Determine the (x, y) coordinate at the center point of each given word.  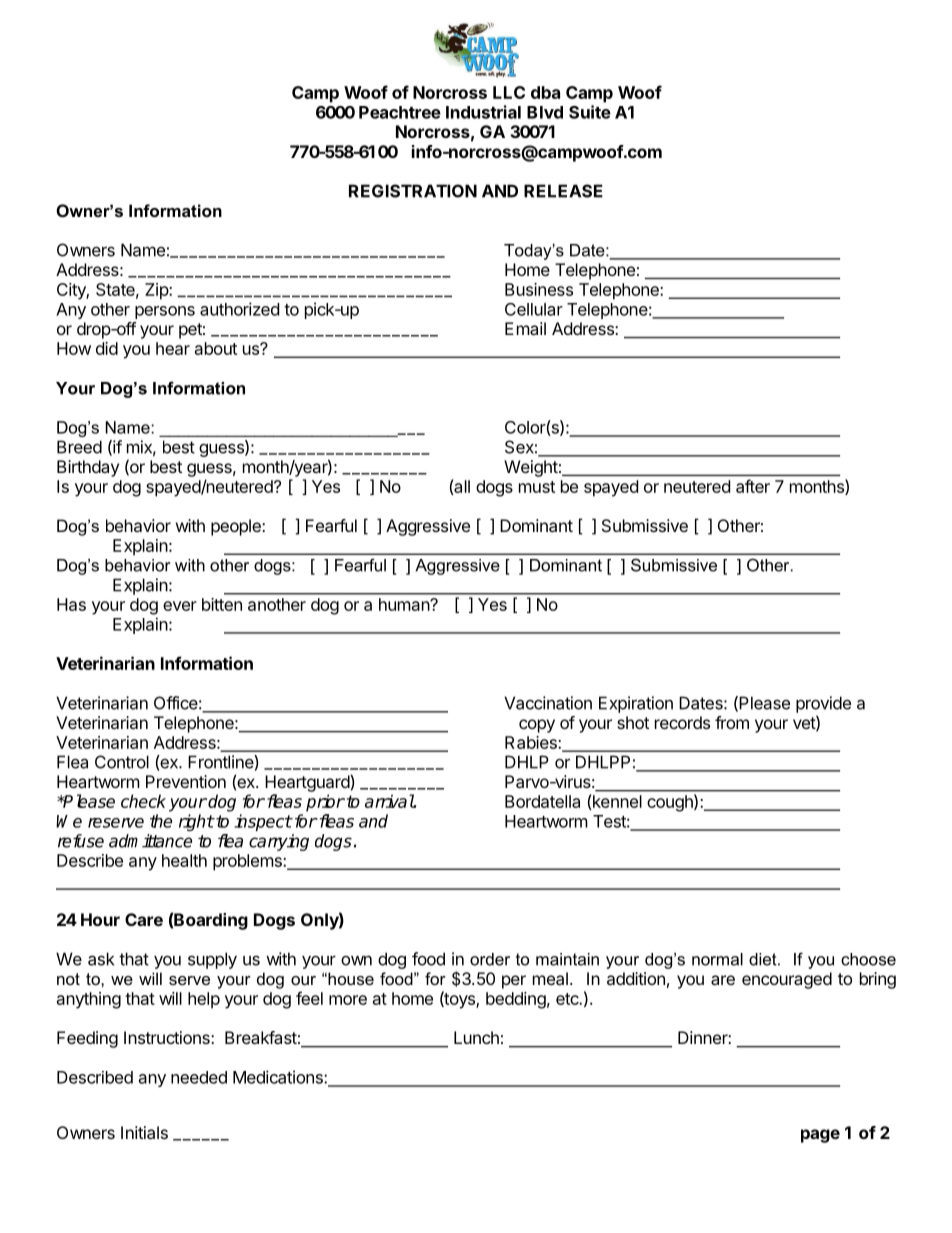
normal (717, 959)
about (216, 348)
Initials (144, 1132)
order (490, 959)
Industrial (483, 112)
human (405, 604)
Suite (590, 112)
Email (525, 328)
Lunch (476, 1037)
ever (180, 606)
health (184, 860)
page (820, 1136)
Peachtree (400, 112)
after (753, 486)
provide (823, 704)
